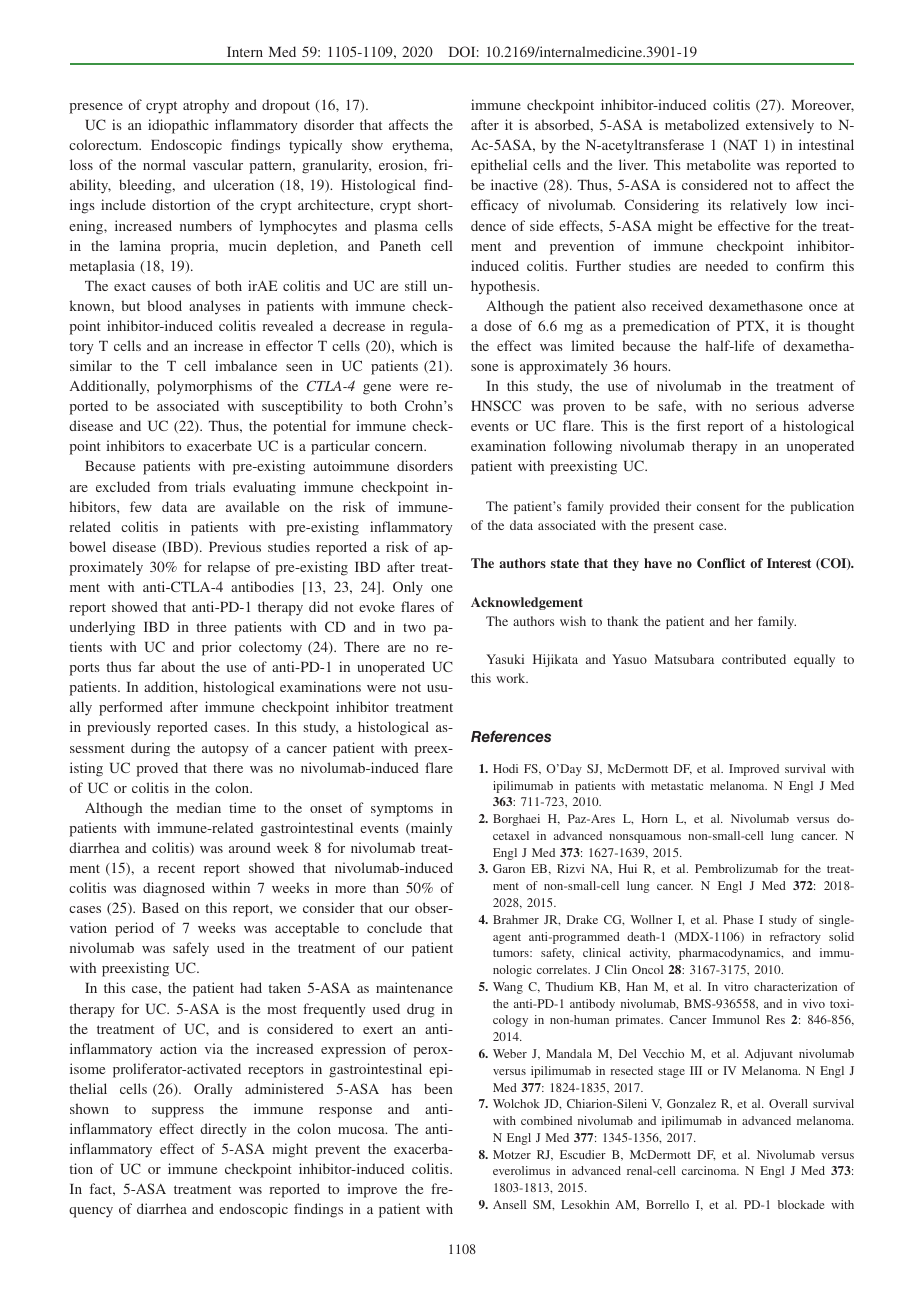 This image has height=1308, width=924. Describe the element at coordinates (178, 666) in the image. I see `about` at that location.
